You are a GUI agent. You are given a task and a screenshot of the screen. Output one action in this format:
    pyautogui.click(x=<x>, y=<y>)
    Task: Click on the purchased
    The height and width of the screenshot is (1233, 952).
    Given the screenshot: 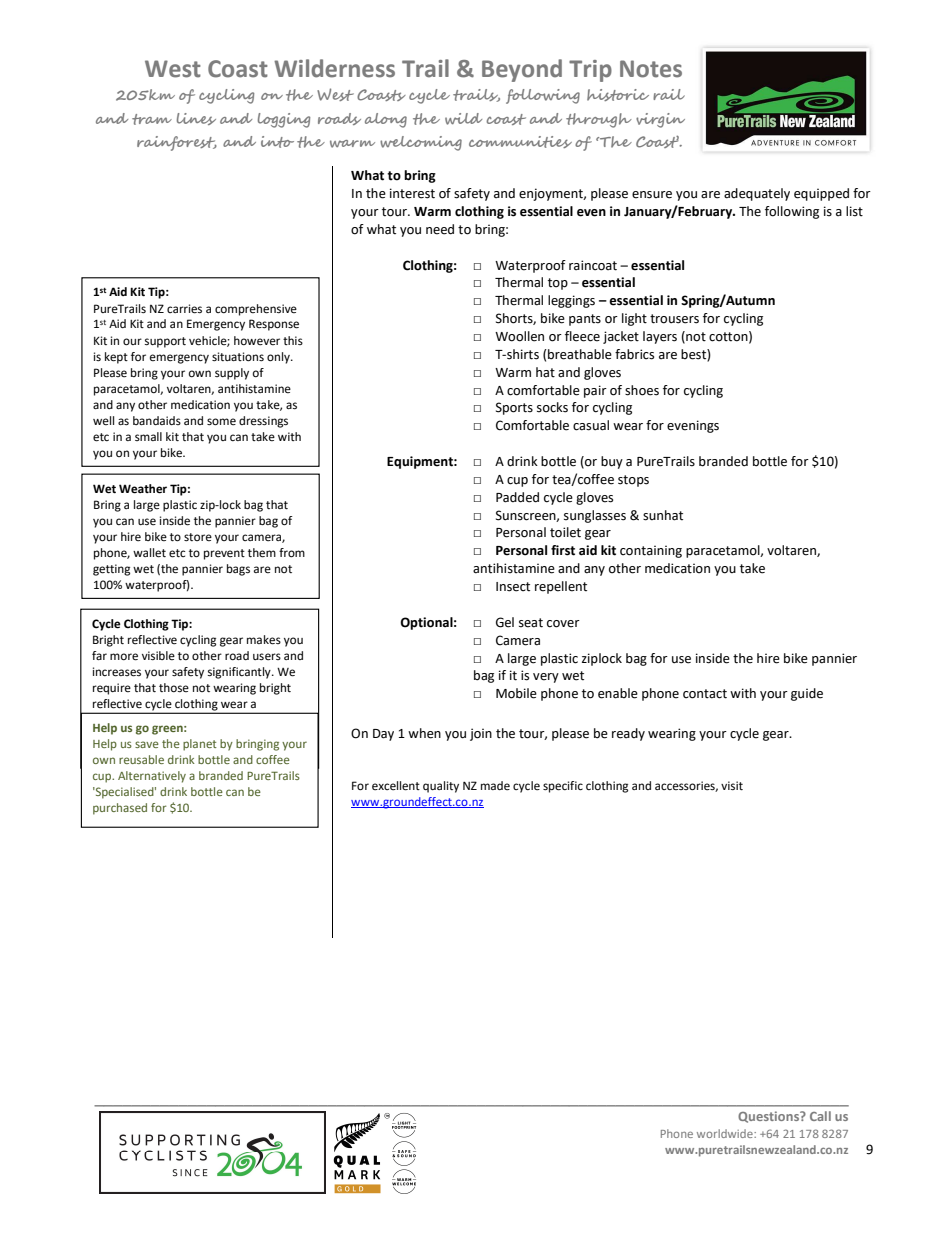 What is the action you would take?
    pyautogui.click(x=120, y=809)
